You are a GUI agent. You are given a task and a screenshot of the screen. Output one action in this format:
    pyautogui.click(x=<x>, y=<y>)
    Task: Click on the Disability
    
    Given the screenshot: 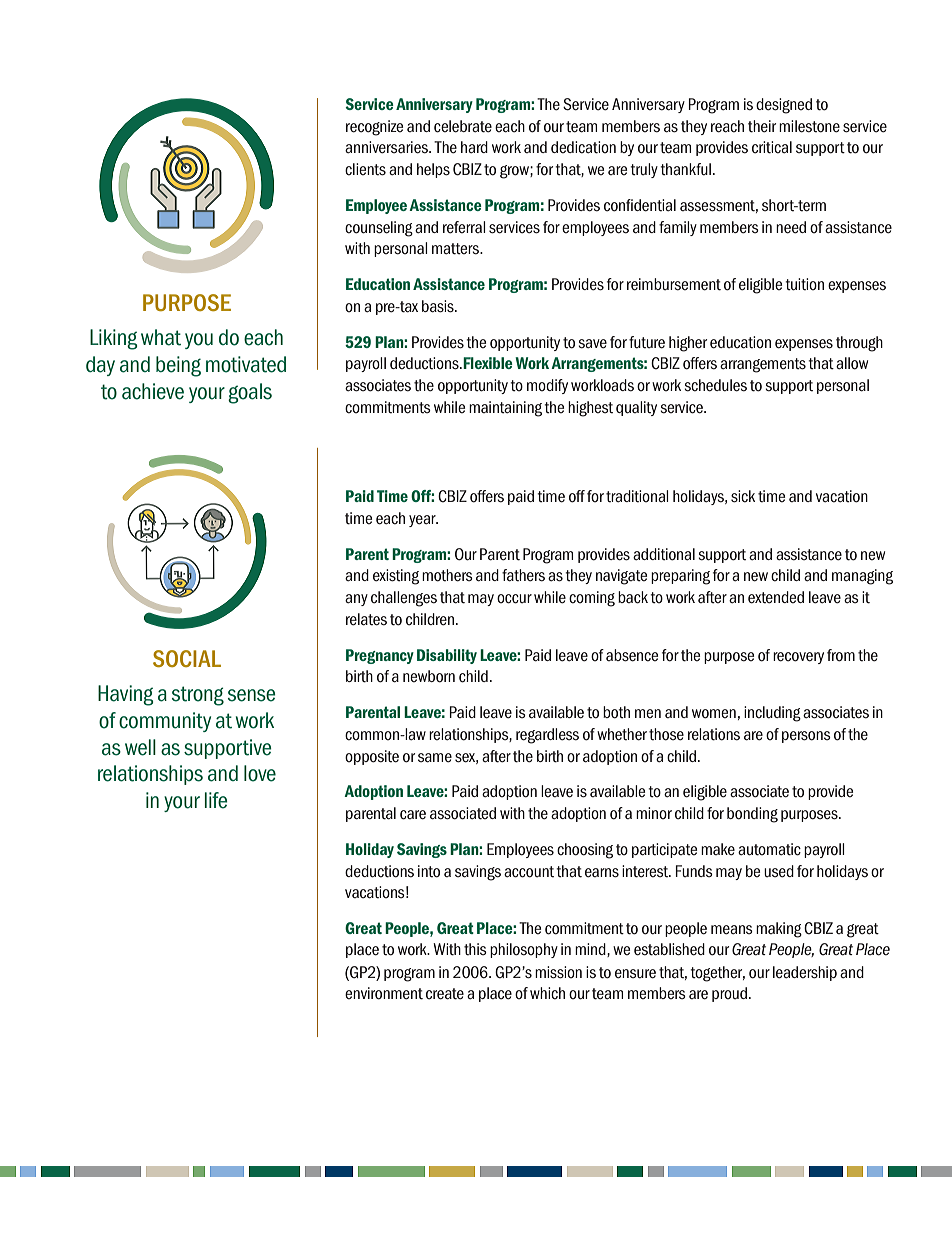 What is the action you would take?
    pyautogui.click(x=447, y=656)
